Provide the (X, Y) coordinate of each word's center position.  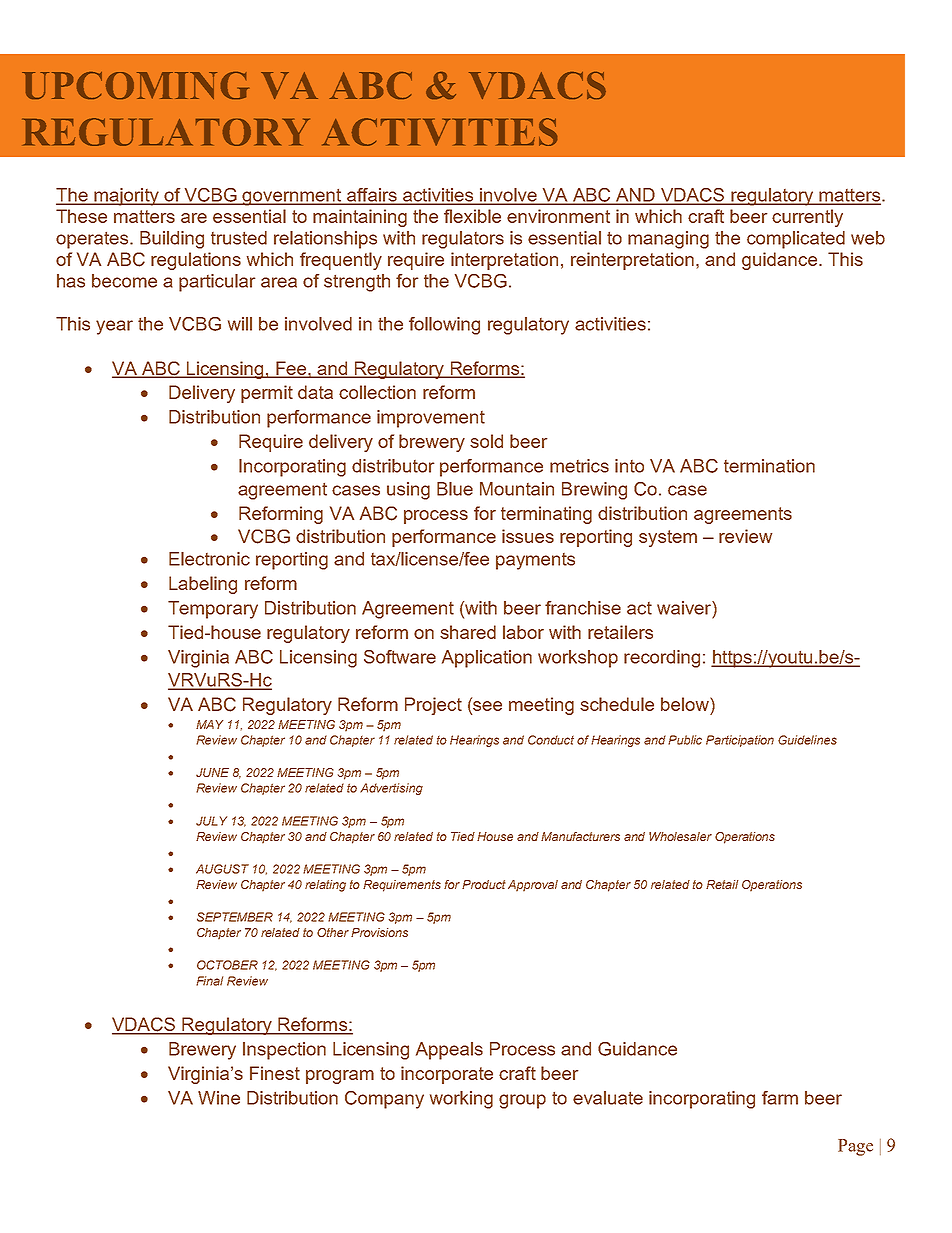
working (461, 1100)
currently (807, 218)
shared (468, 632)
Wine (219, 1098)
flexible (472, 216)
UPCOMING (135, 85)
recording (662, 659)
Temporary (213, 610)
